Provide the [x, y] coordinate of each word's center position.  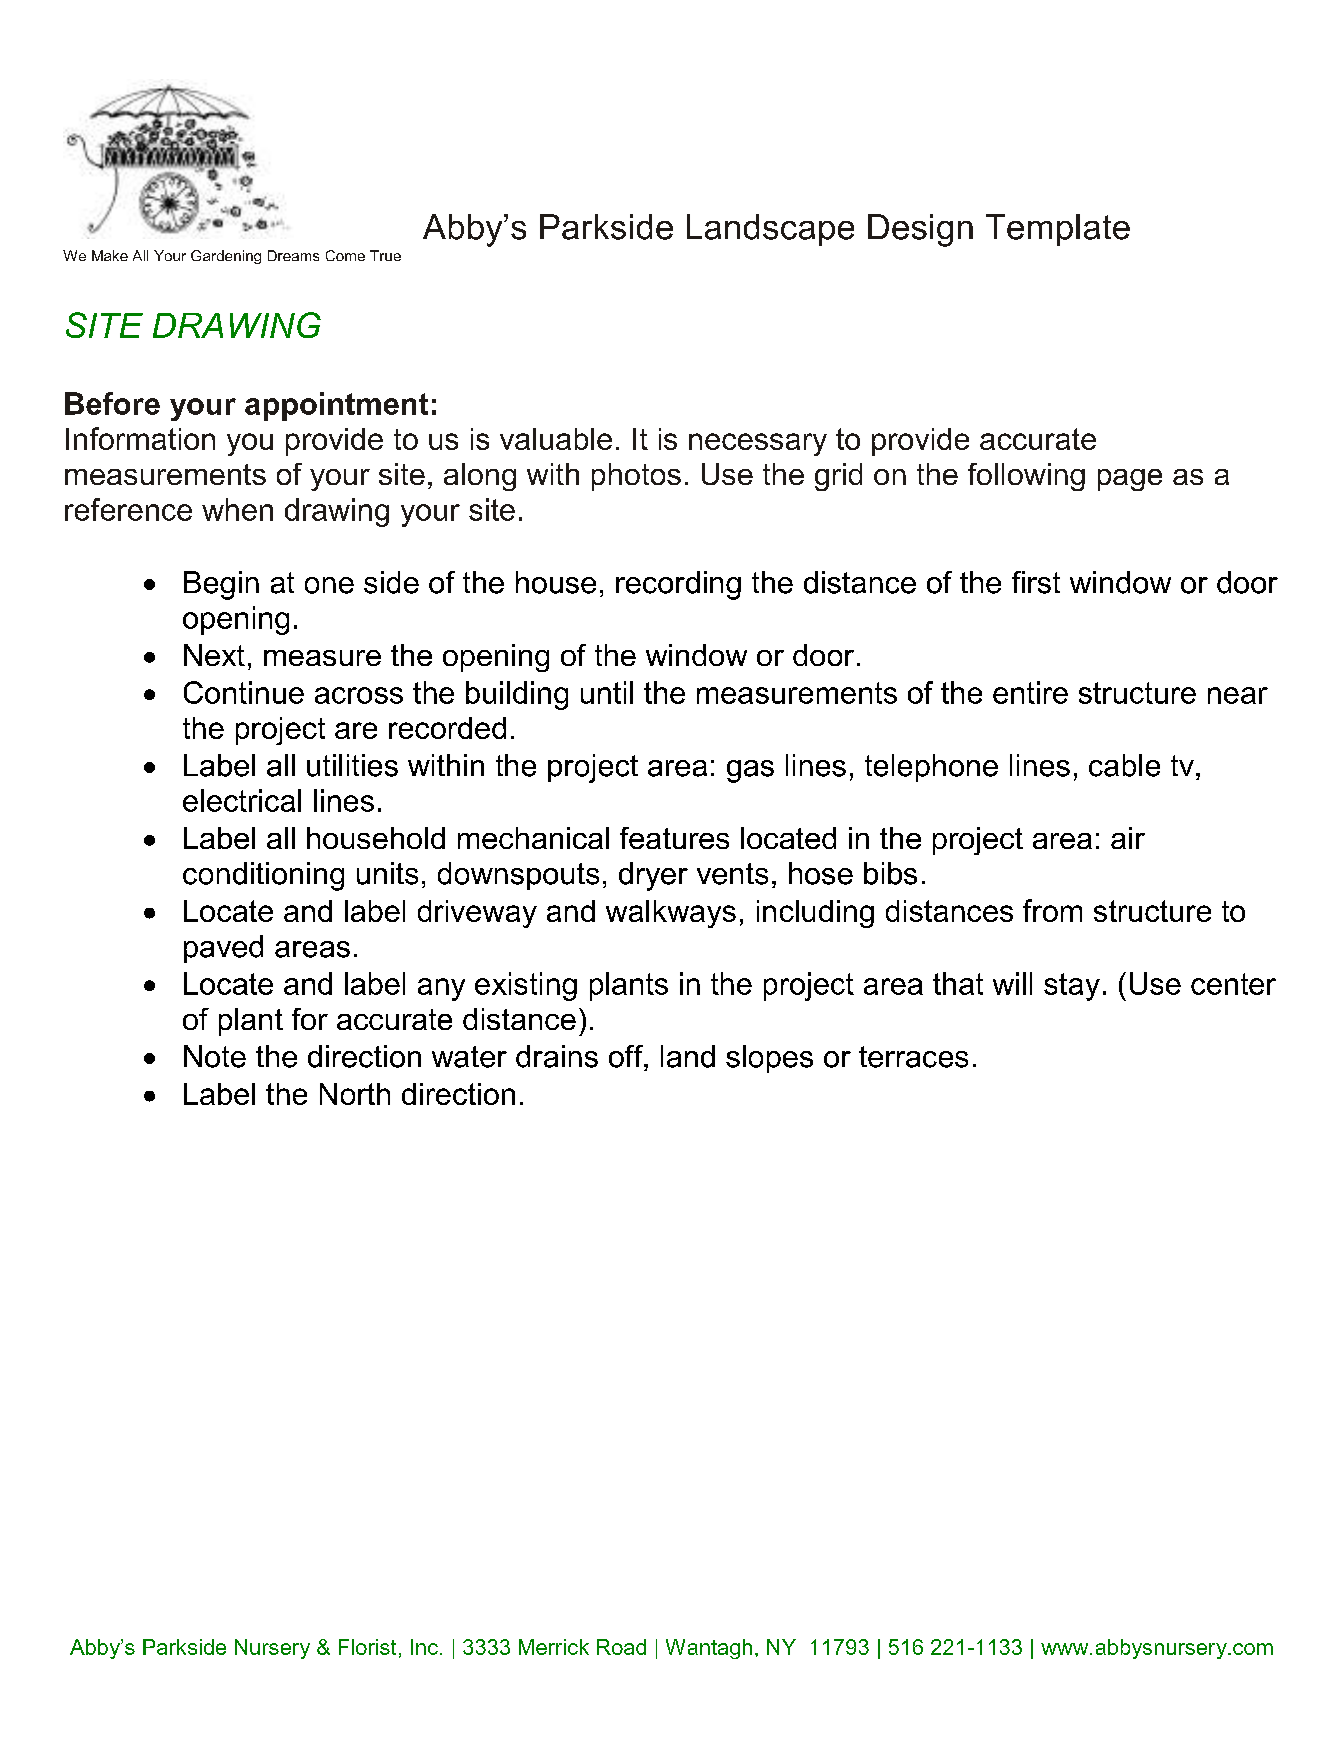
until [607, 692]
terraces [913, 1057]
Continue [244, 692]
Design [920, 230]
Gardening [226, 257]
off [627, 1056]
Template [1058, 230]
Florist [367, 1647]
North [355, 1094]
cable [1124, 765]
